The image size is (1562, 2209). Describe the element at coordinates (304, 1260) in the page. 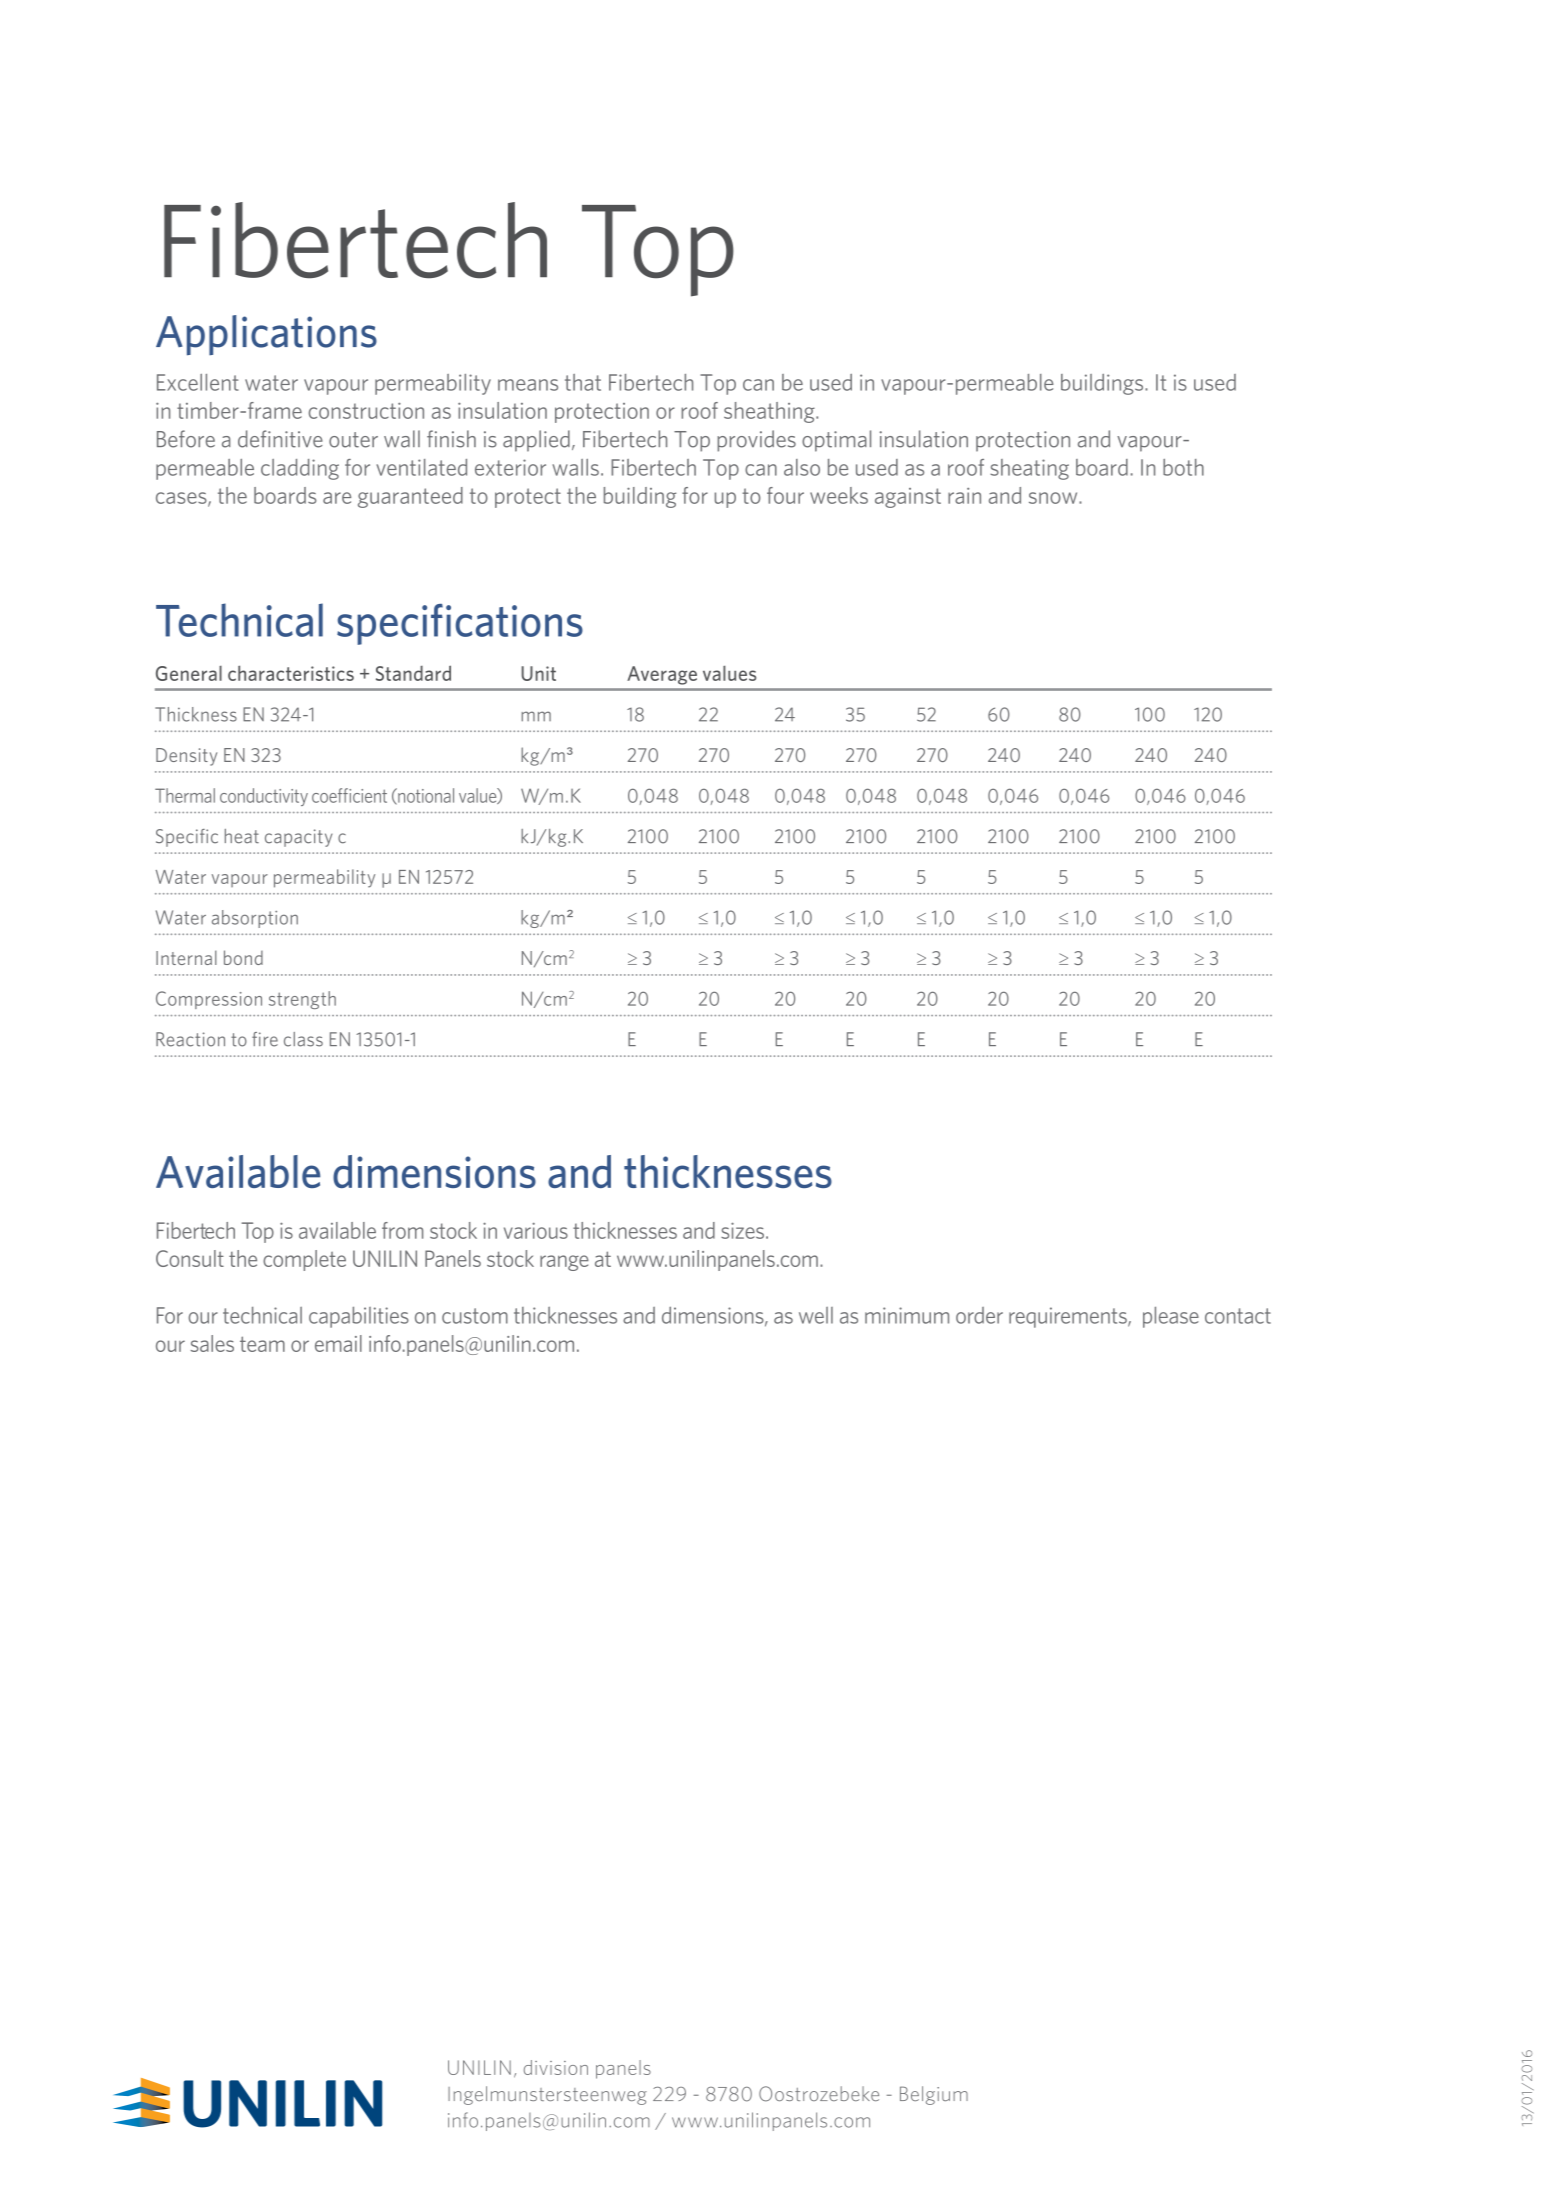

I see `complete` at that location.
